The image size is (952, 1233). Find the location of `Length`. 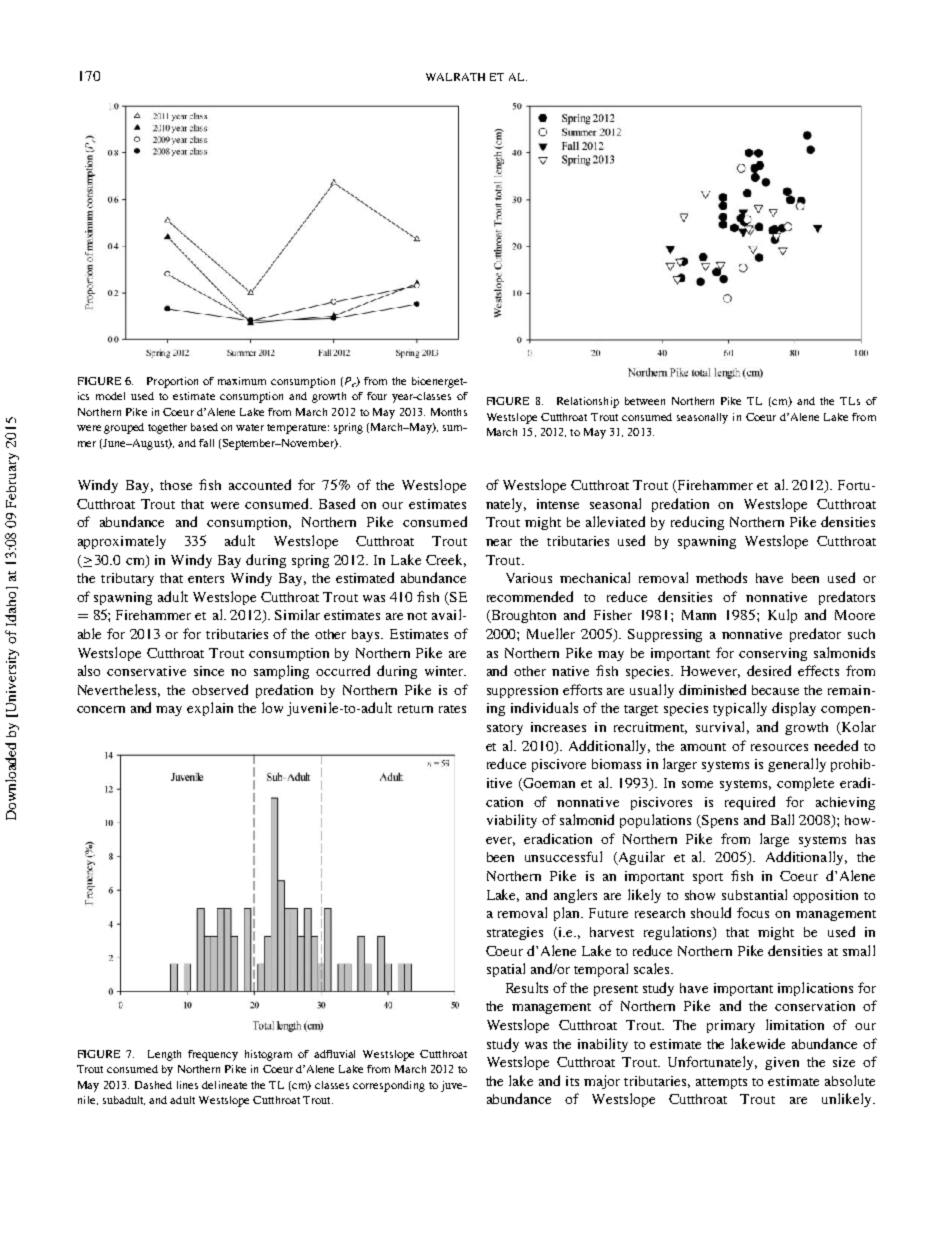

Length is located at coordinates (164, 1055).
